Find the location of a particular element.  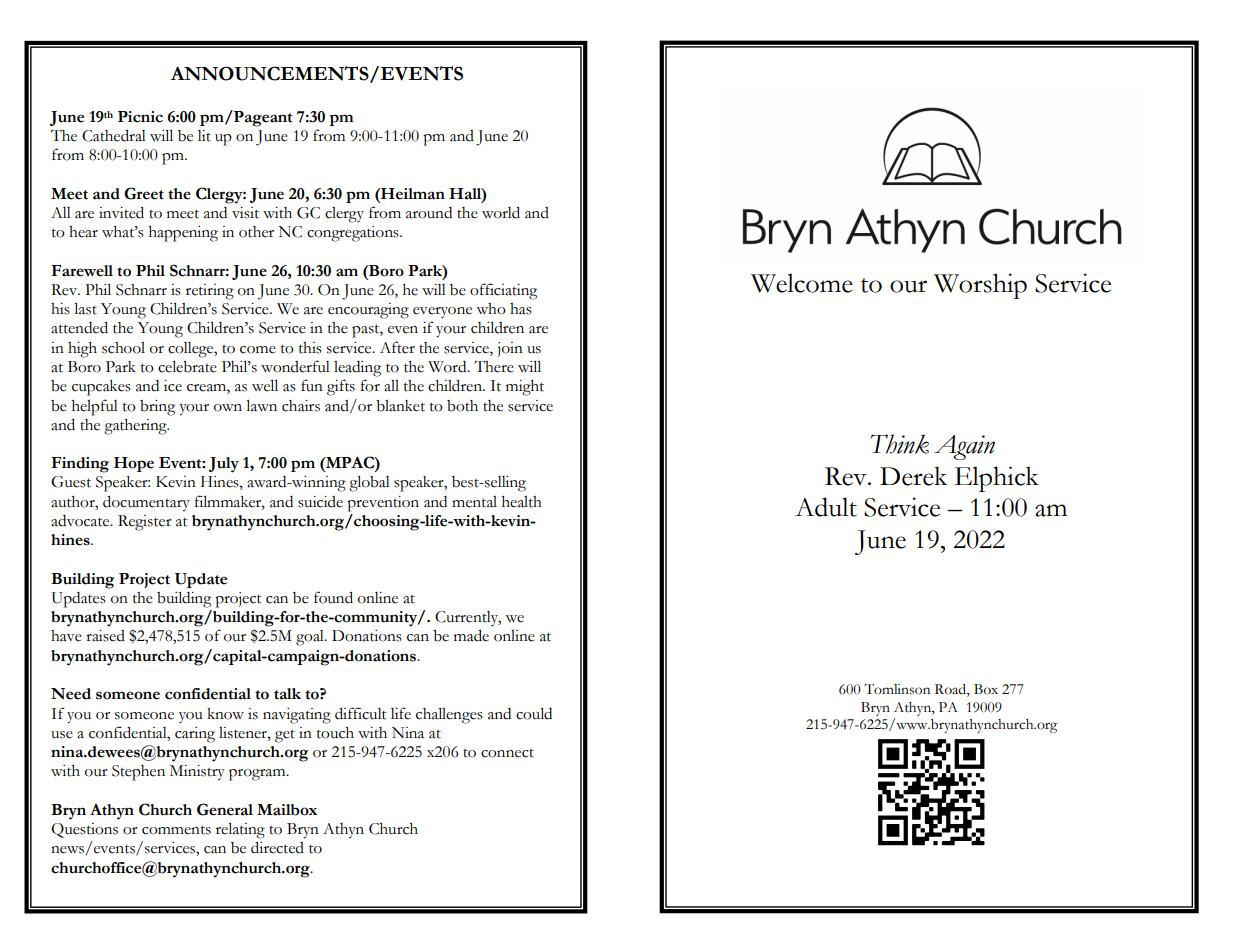

There is located at coordinates (494, 366).
